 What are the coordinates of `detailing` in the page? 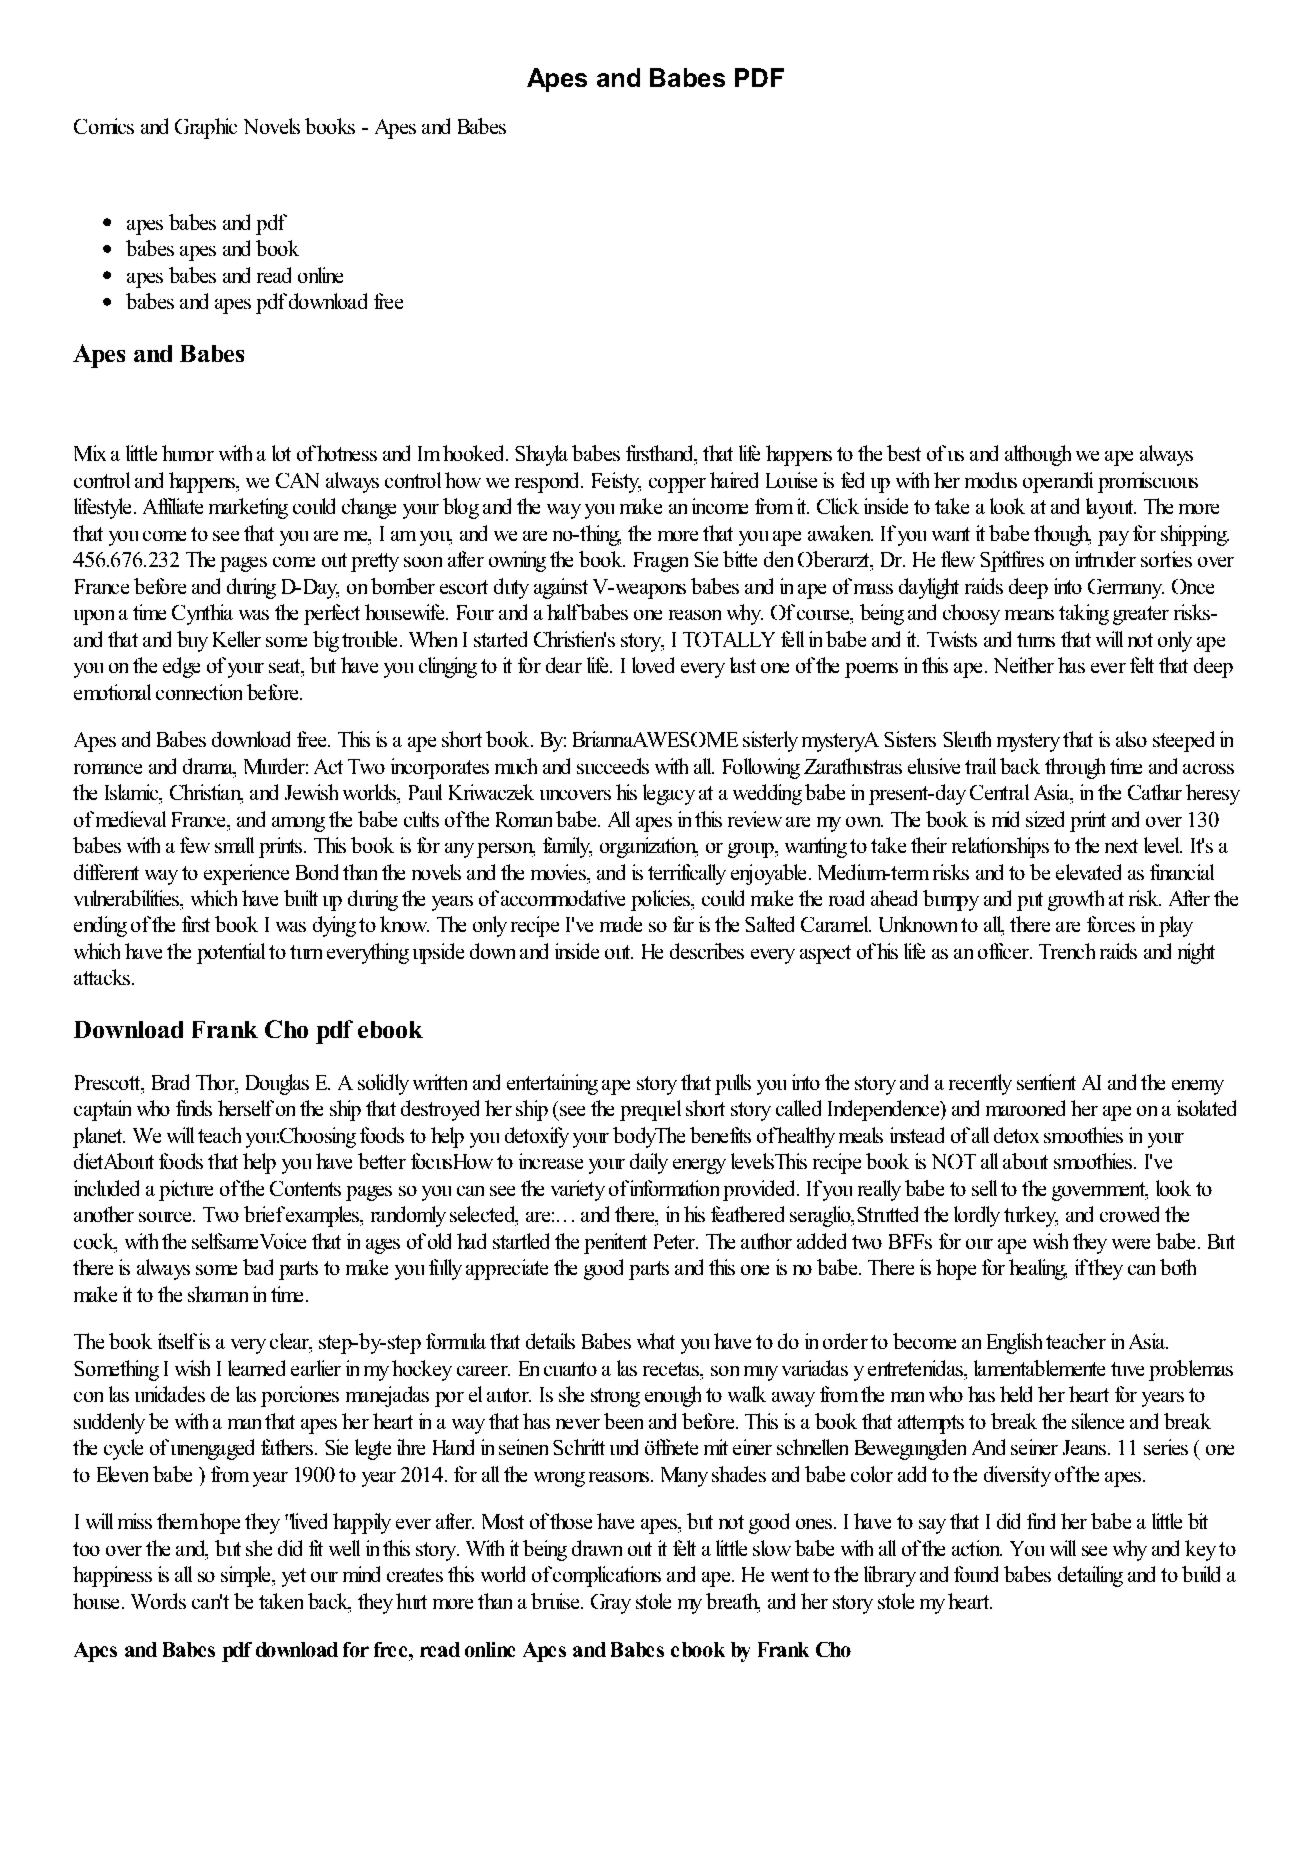 It's located at (1090, 1576).
